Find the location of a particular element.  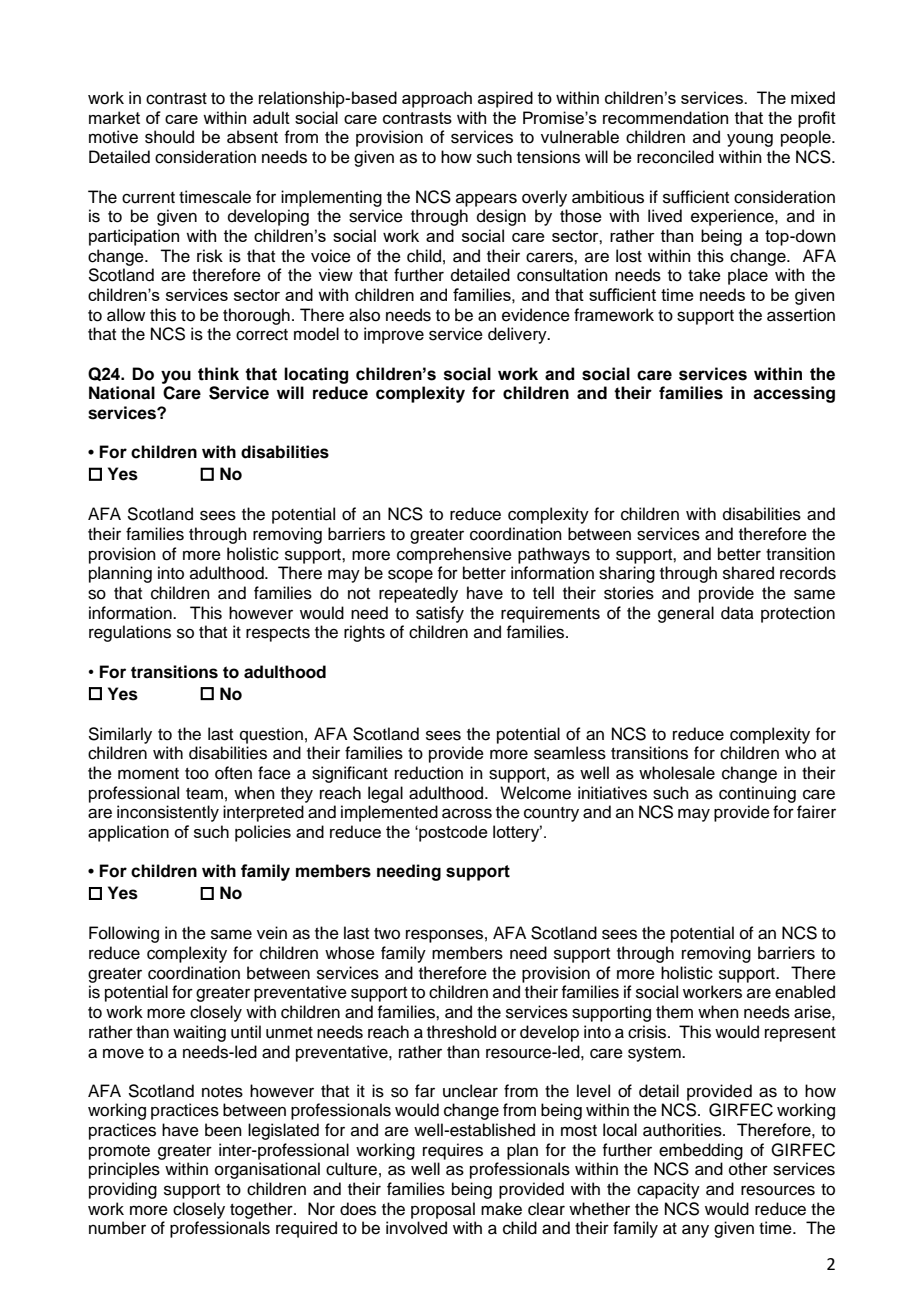

proposal is located at coordinates (443, 1210).
